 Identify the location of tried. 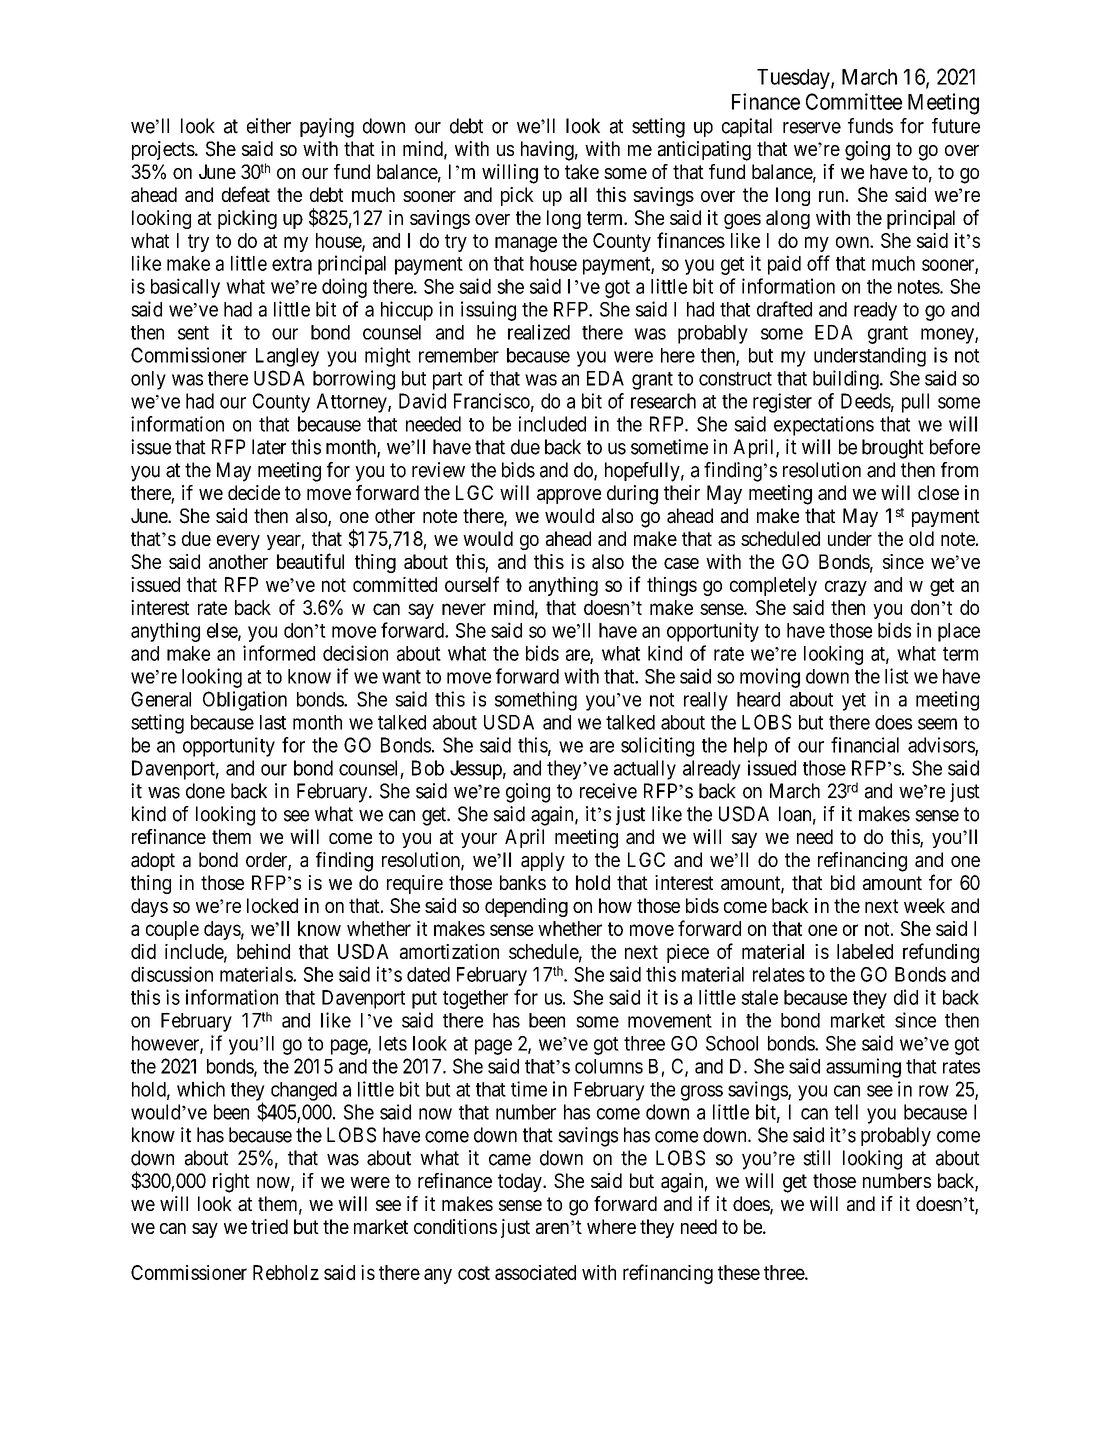
(269, 1226).
